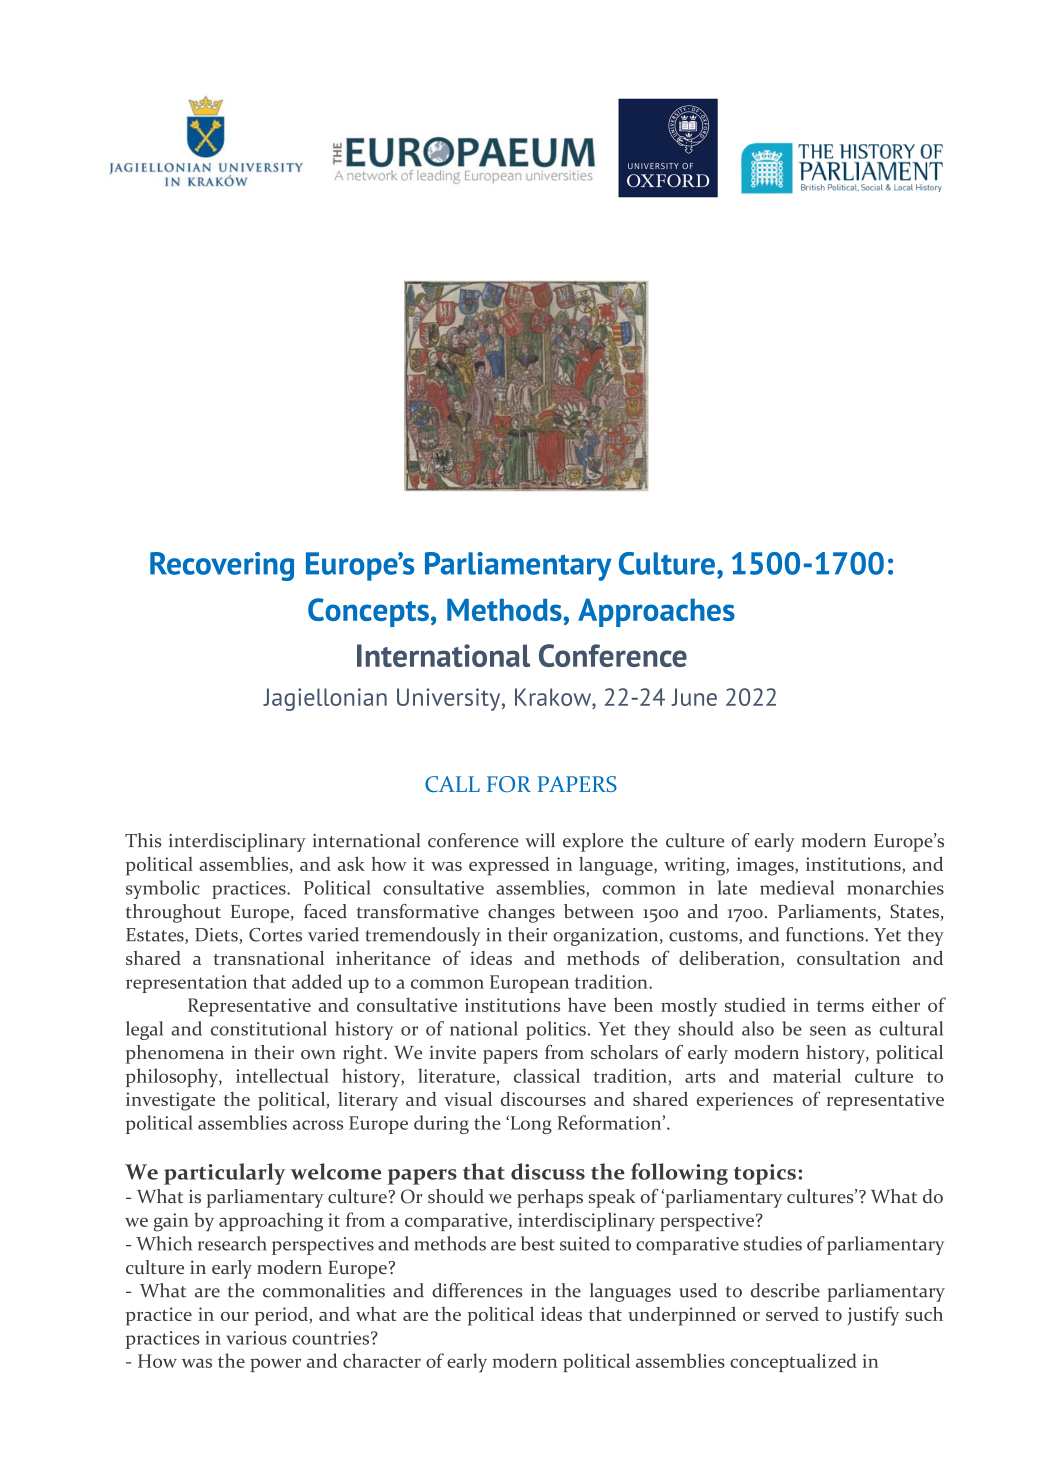 The height and width of the image is (1474, 1042). I want to click on consultation, so click(848, 958).
